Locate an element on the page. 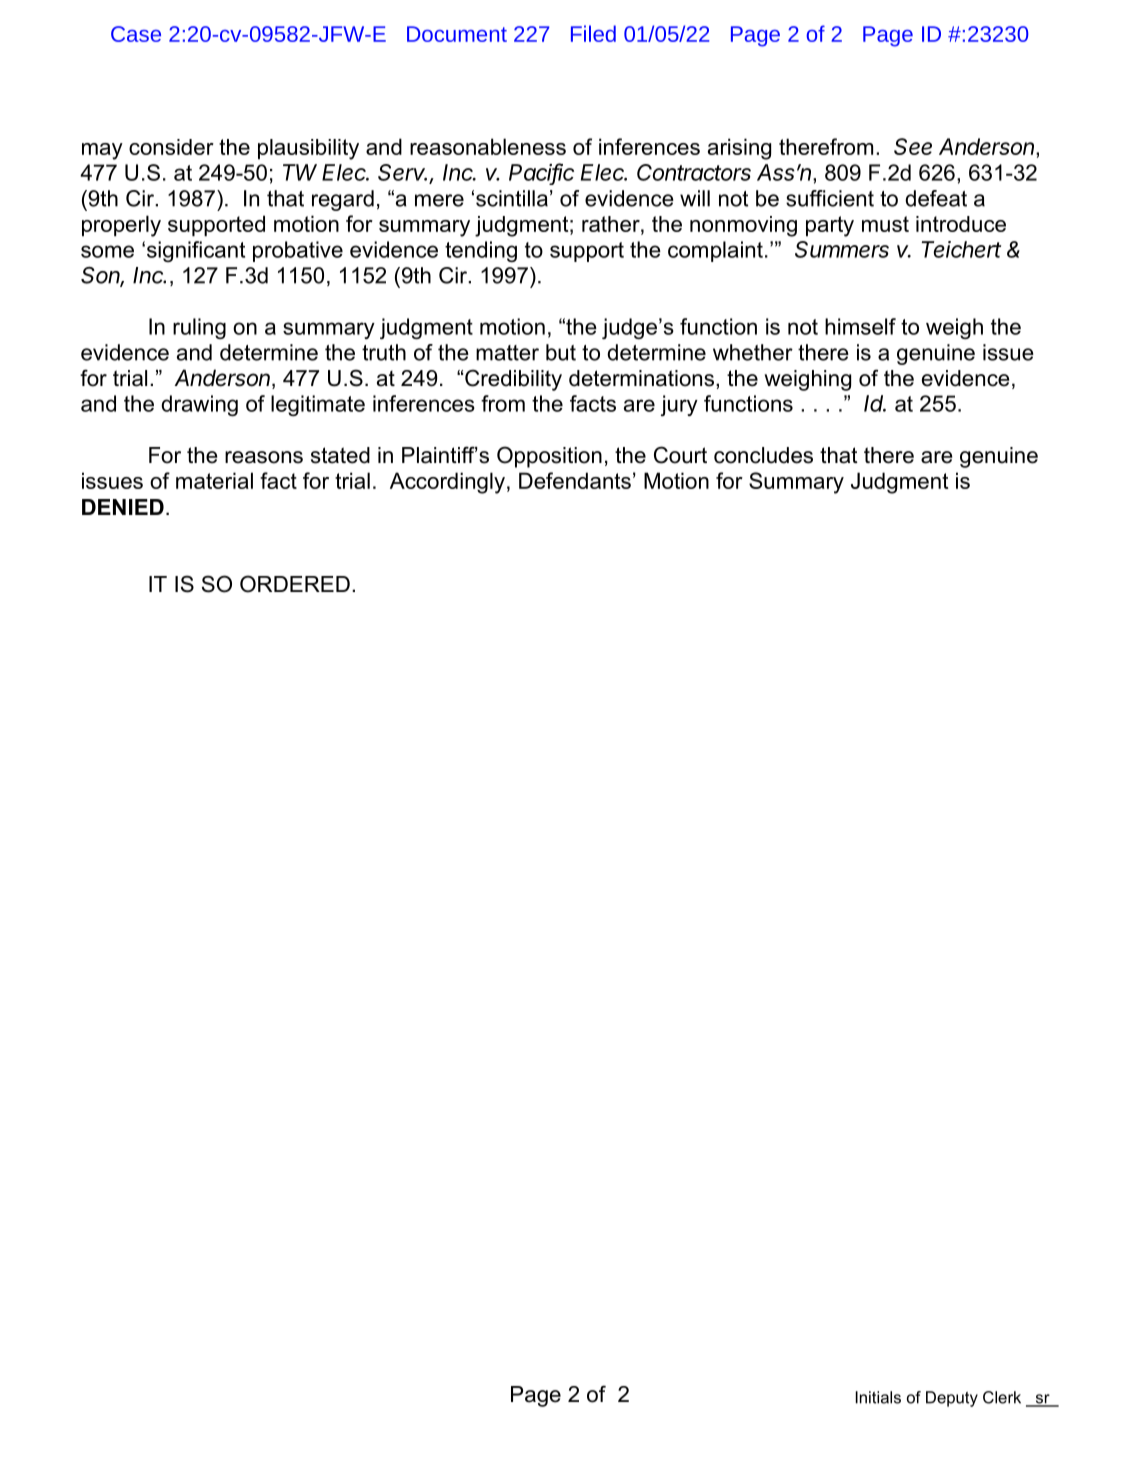 Image resolution: width=1139 pixels, height=1474 pixels. Initials is located at coordinates (878, 1397).
